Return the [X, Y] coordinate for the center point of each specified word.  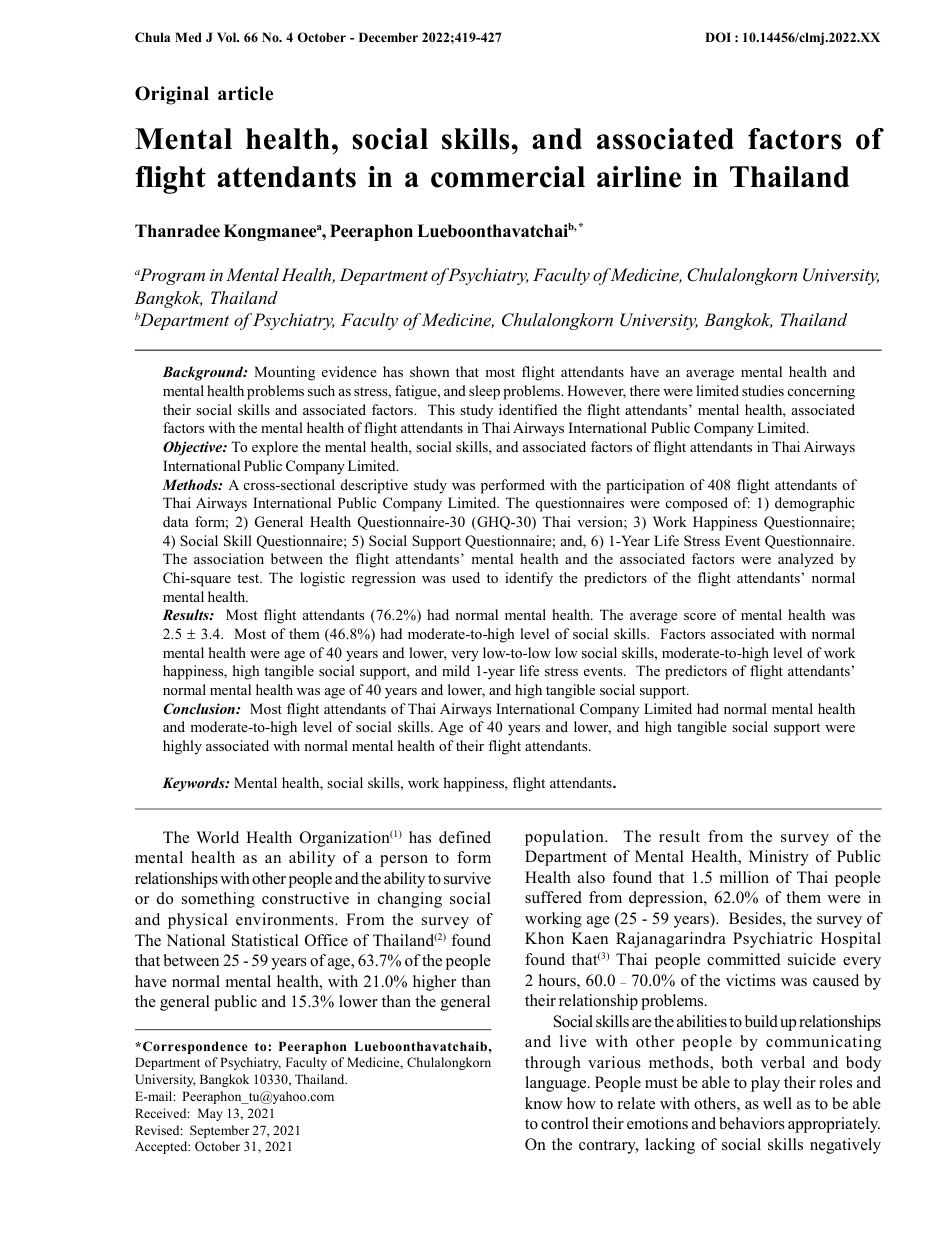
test [249, 578]
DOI [718, 37]
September [219, 1131]
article [245, 93]
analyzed [806, 560]
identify [529, 579]
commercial [508, 177]
